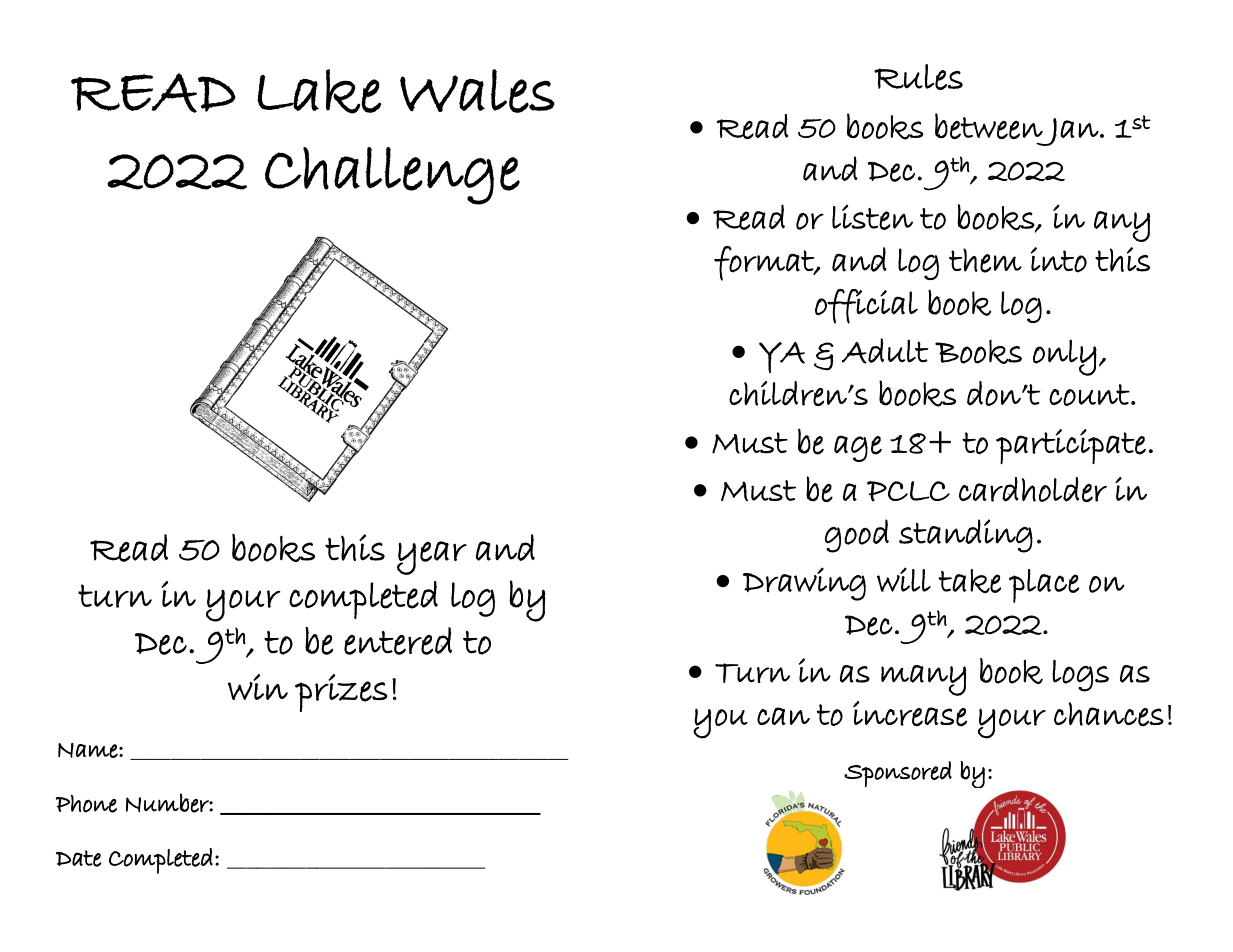  I want to click on between, so click(989, 126).
